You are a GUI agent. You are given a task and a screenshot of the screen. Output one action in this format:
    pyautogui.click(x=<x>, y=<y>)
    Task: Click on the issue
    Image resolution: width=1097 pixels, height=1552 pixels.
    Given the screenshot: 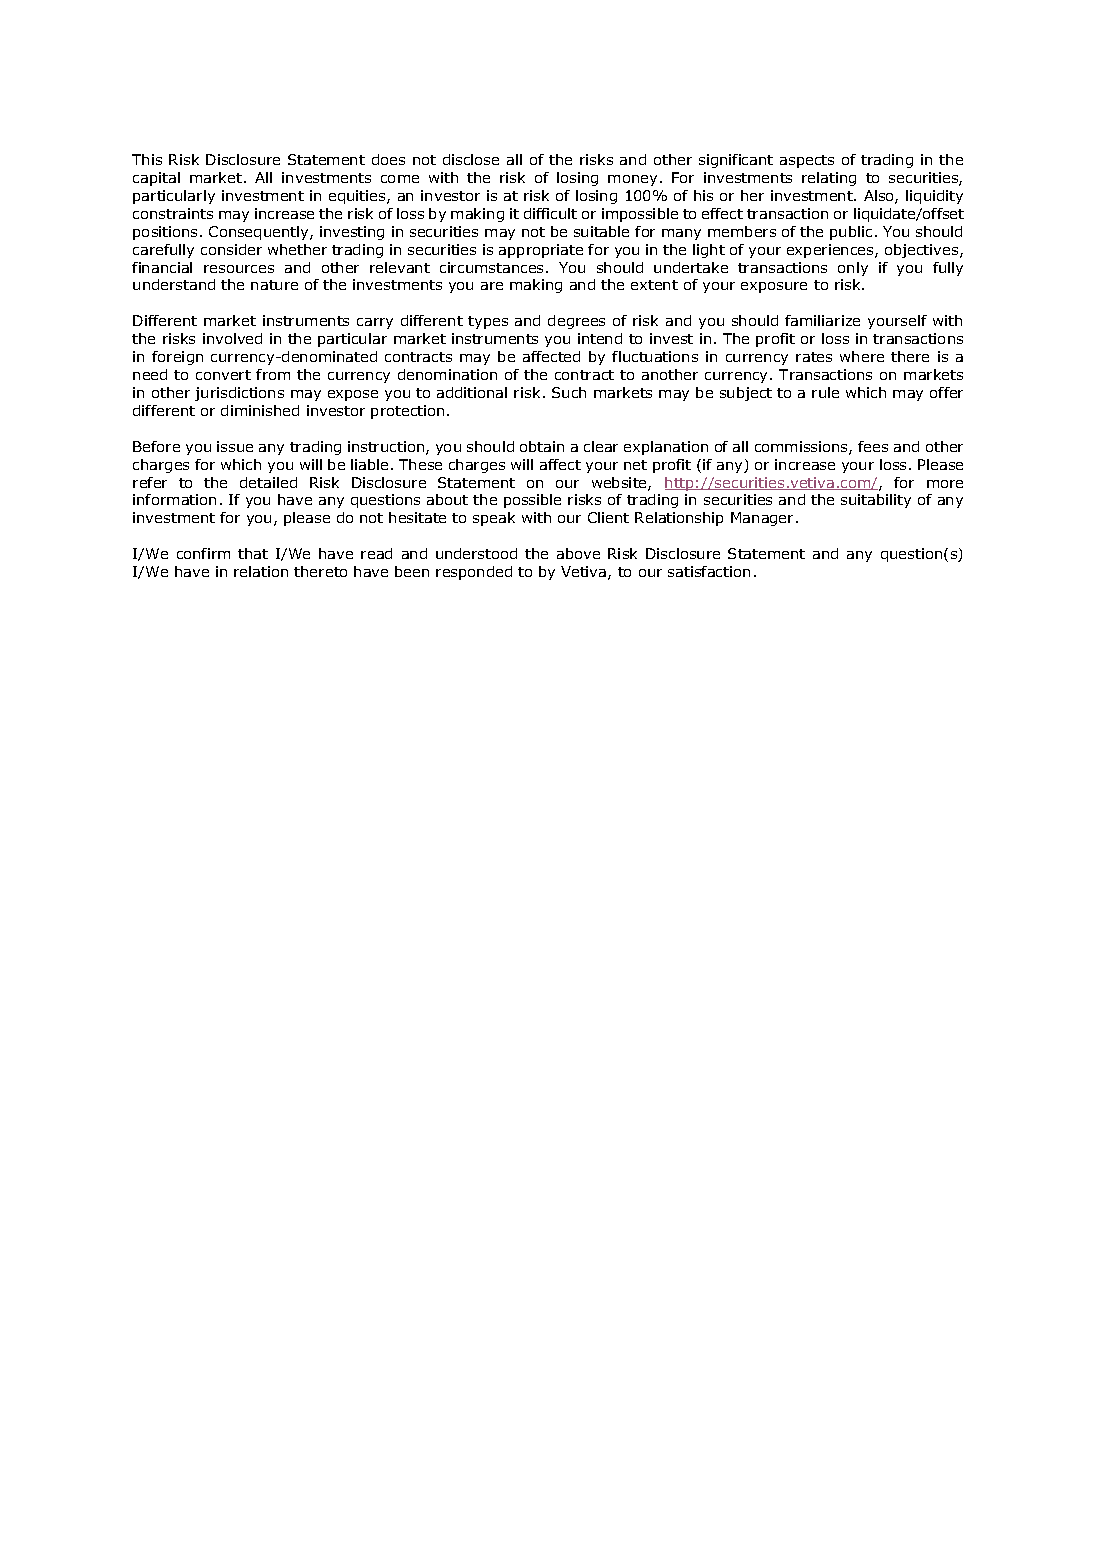 What is the action you would take?
    pyautogui.click(x=235, y=446)
